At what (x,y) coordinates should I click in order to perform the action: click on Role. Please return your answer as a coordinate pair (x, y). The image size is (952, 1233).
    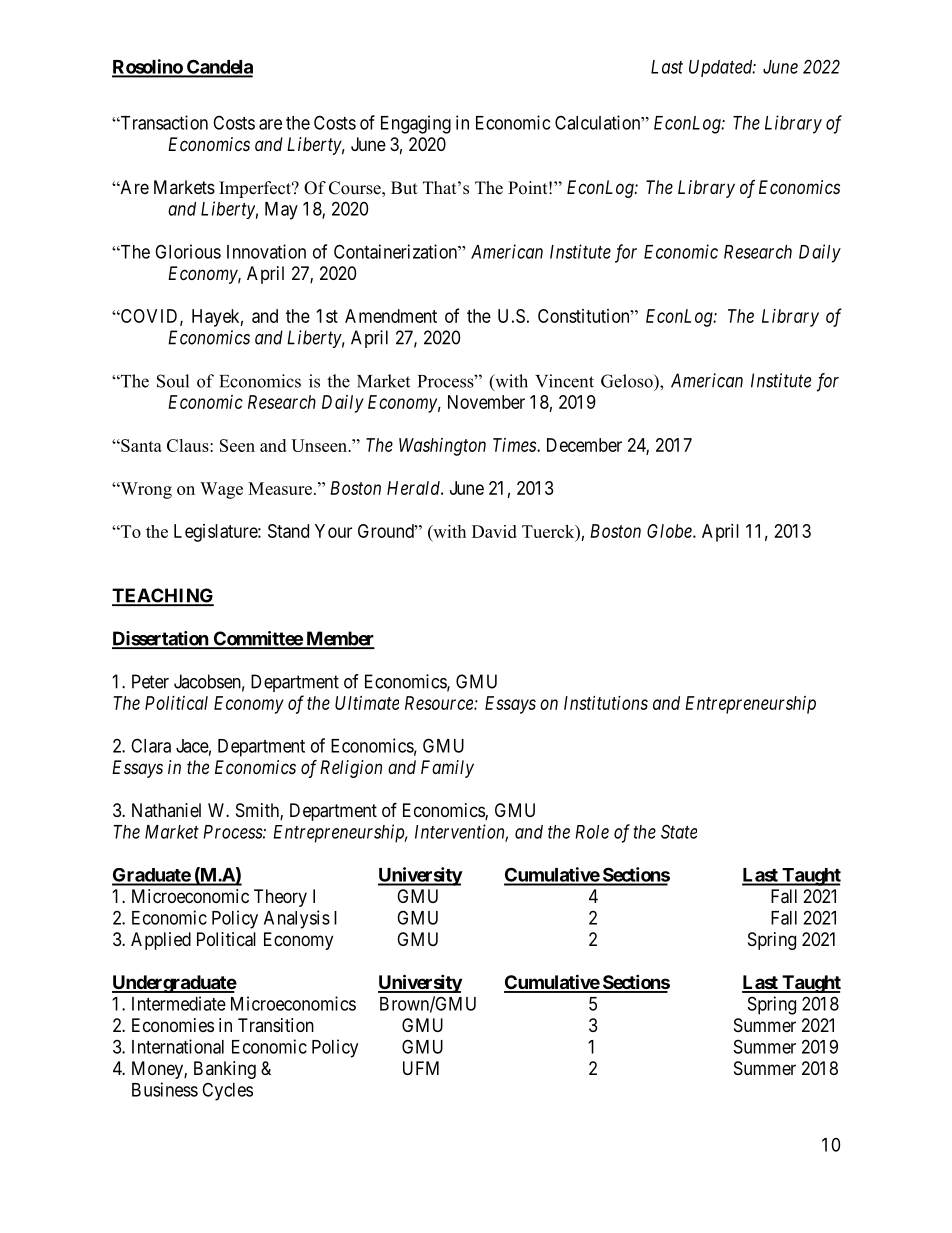
    Looking at the image, I should click on (592, 832).
